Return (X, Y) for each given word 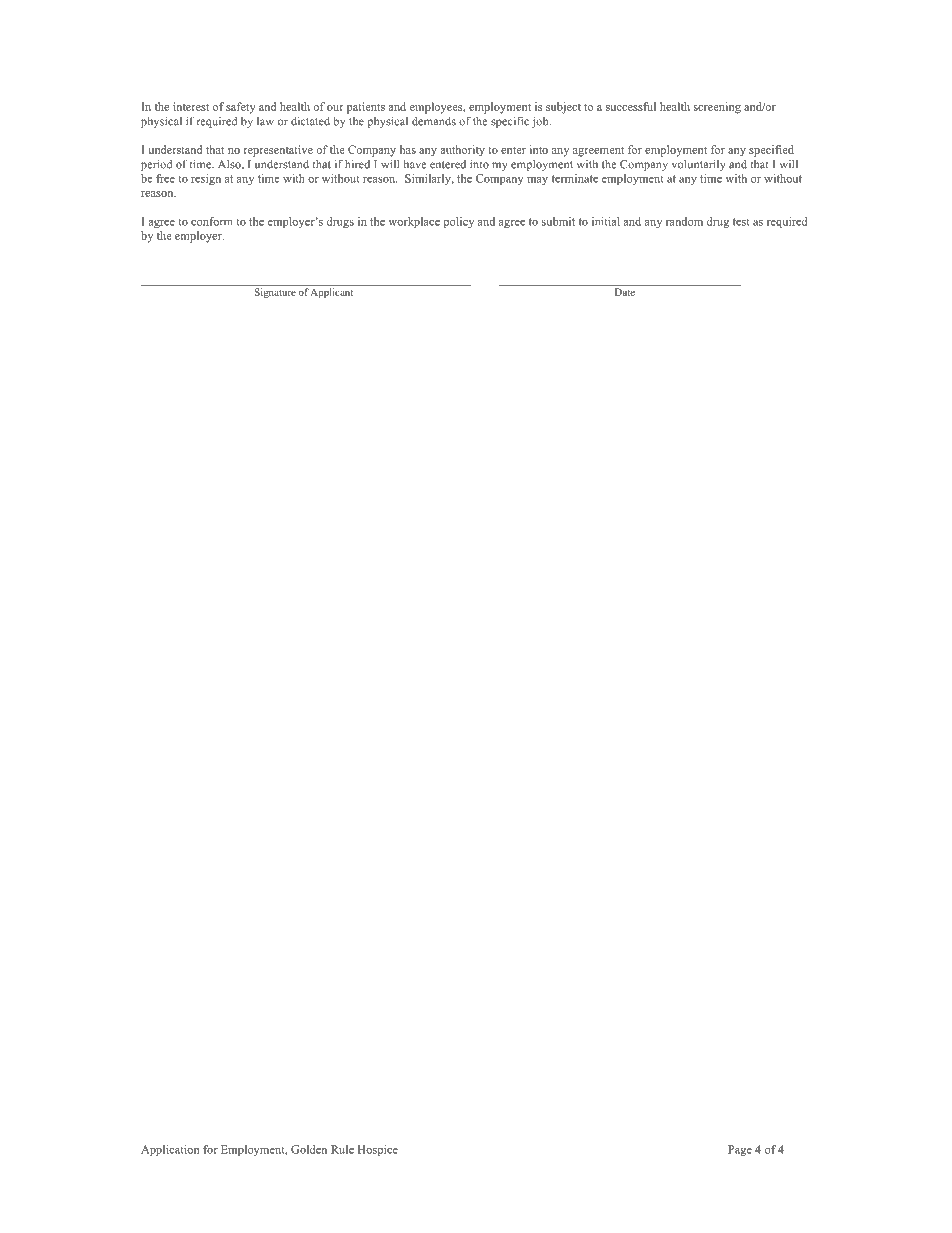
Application (170, 1150)
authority (462, 151)
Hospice (378, 1150)
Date (625, 292)
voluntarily (699, 165)
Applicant (332, 293)
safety (241, 108)
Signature (275, 293)
